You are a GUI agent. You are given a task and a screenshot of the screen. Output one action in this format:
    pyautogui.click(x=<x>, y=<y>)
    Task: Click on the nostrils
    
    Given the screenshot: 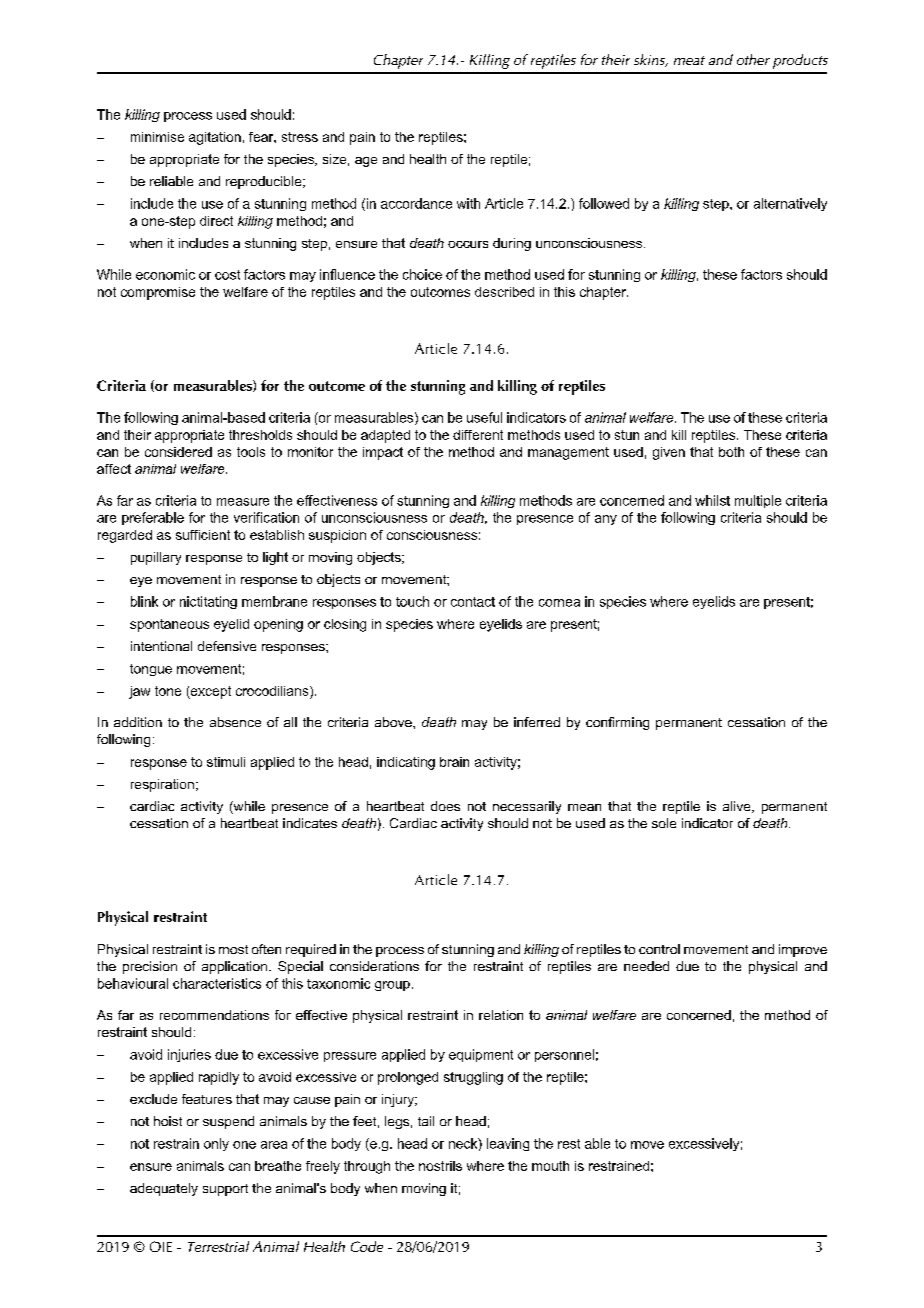 What is the action you would take?
    pyautogui.click(x=440, y=1166)
